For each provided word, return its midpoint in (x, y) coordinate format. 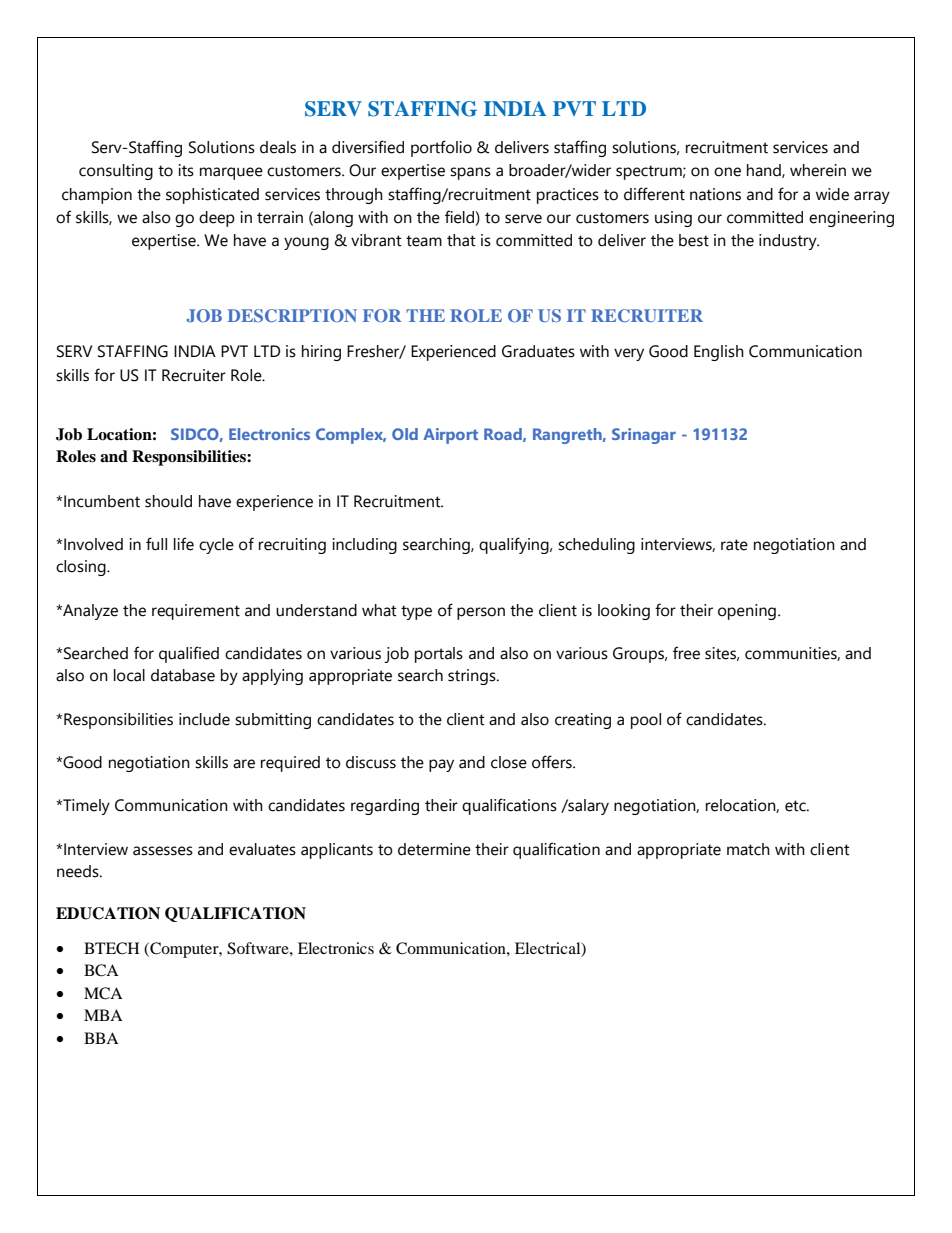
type (416, 612)
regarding (385, 807)
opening (747, 612)
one (727, 172)
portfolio (441, 148)
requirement (196, 612)
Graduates (538, 351)
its (186, 170)
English (719, 353)
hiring (321, 353)
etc (796, 806)
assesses (163, 851)
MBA (103, 1015)
